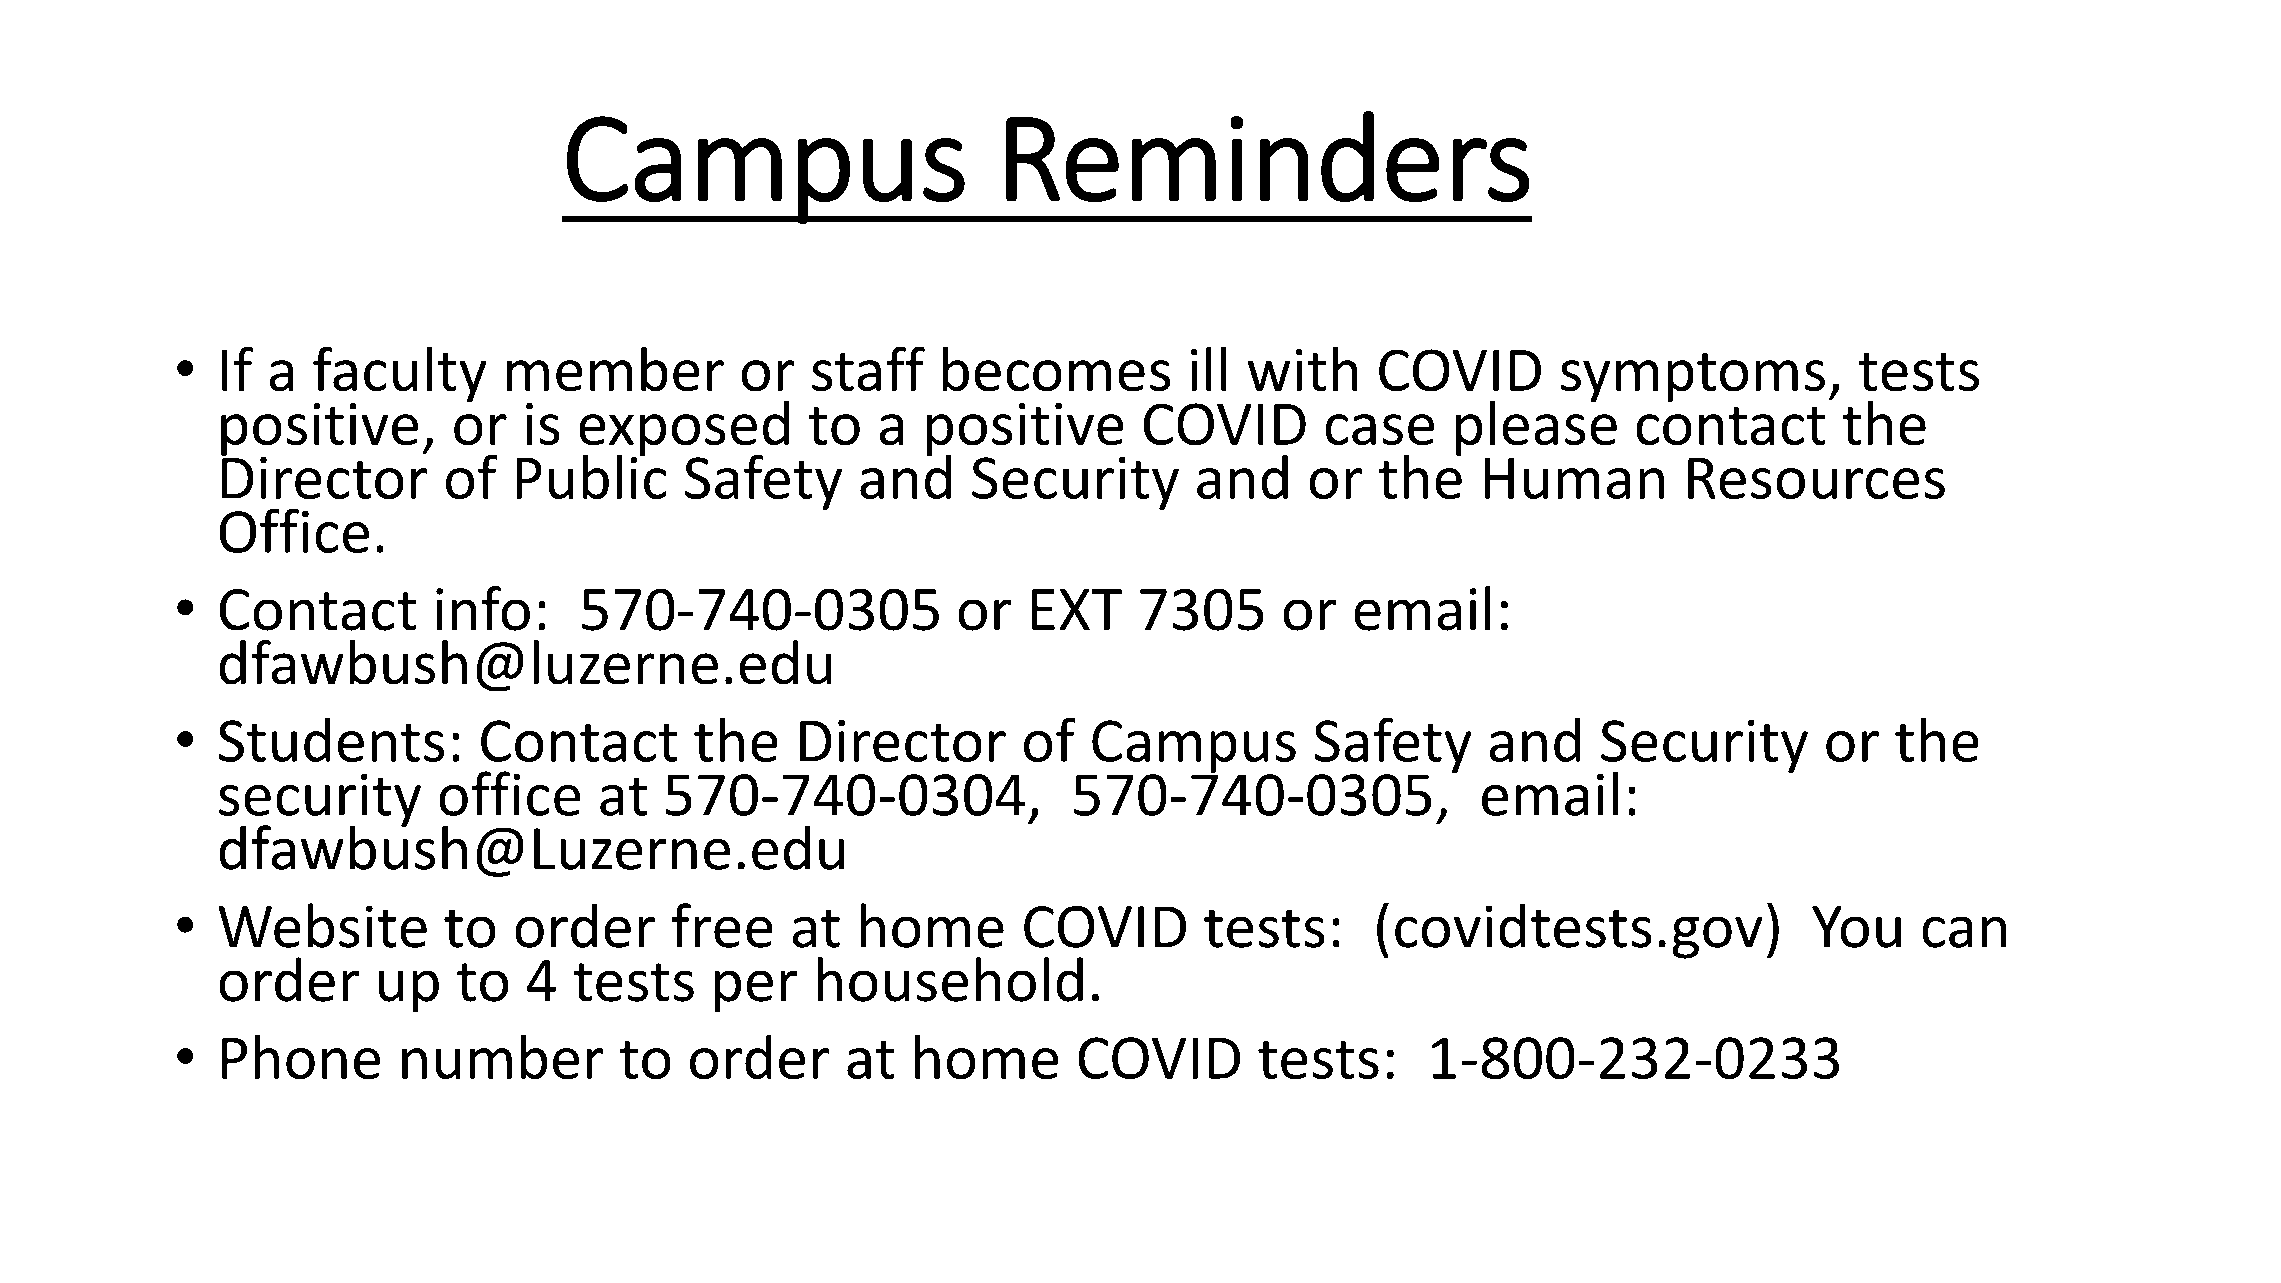  I want to click on Resources, so click(1816, 478).
